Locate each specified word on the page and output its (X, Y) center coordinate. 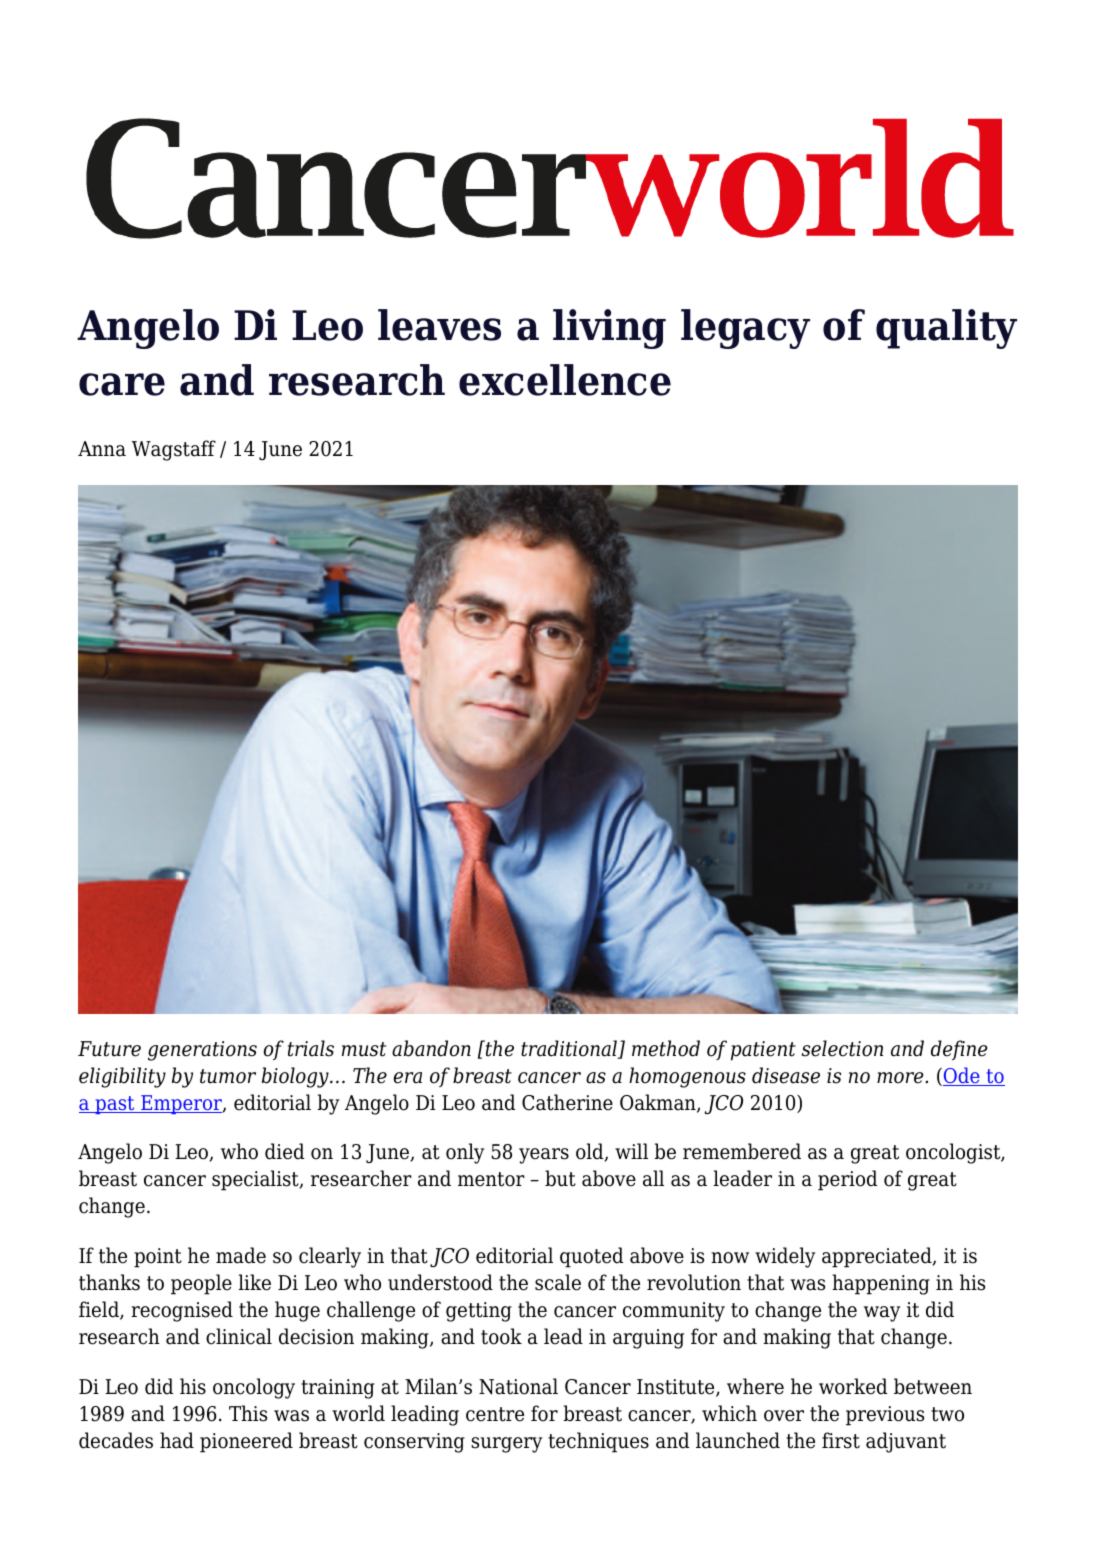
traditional (570, 1049)
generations (202, 1051)
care (122, 384)
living (609, 329)
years (544, 1156)
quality (946, 329)
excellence (565, 380)
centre (495, 1414)
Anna (102, 449)
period (847, 1180)
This (248, 1413)
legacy (745, 329)
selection (842, 1048)
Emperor (181, 1104)
